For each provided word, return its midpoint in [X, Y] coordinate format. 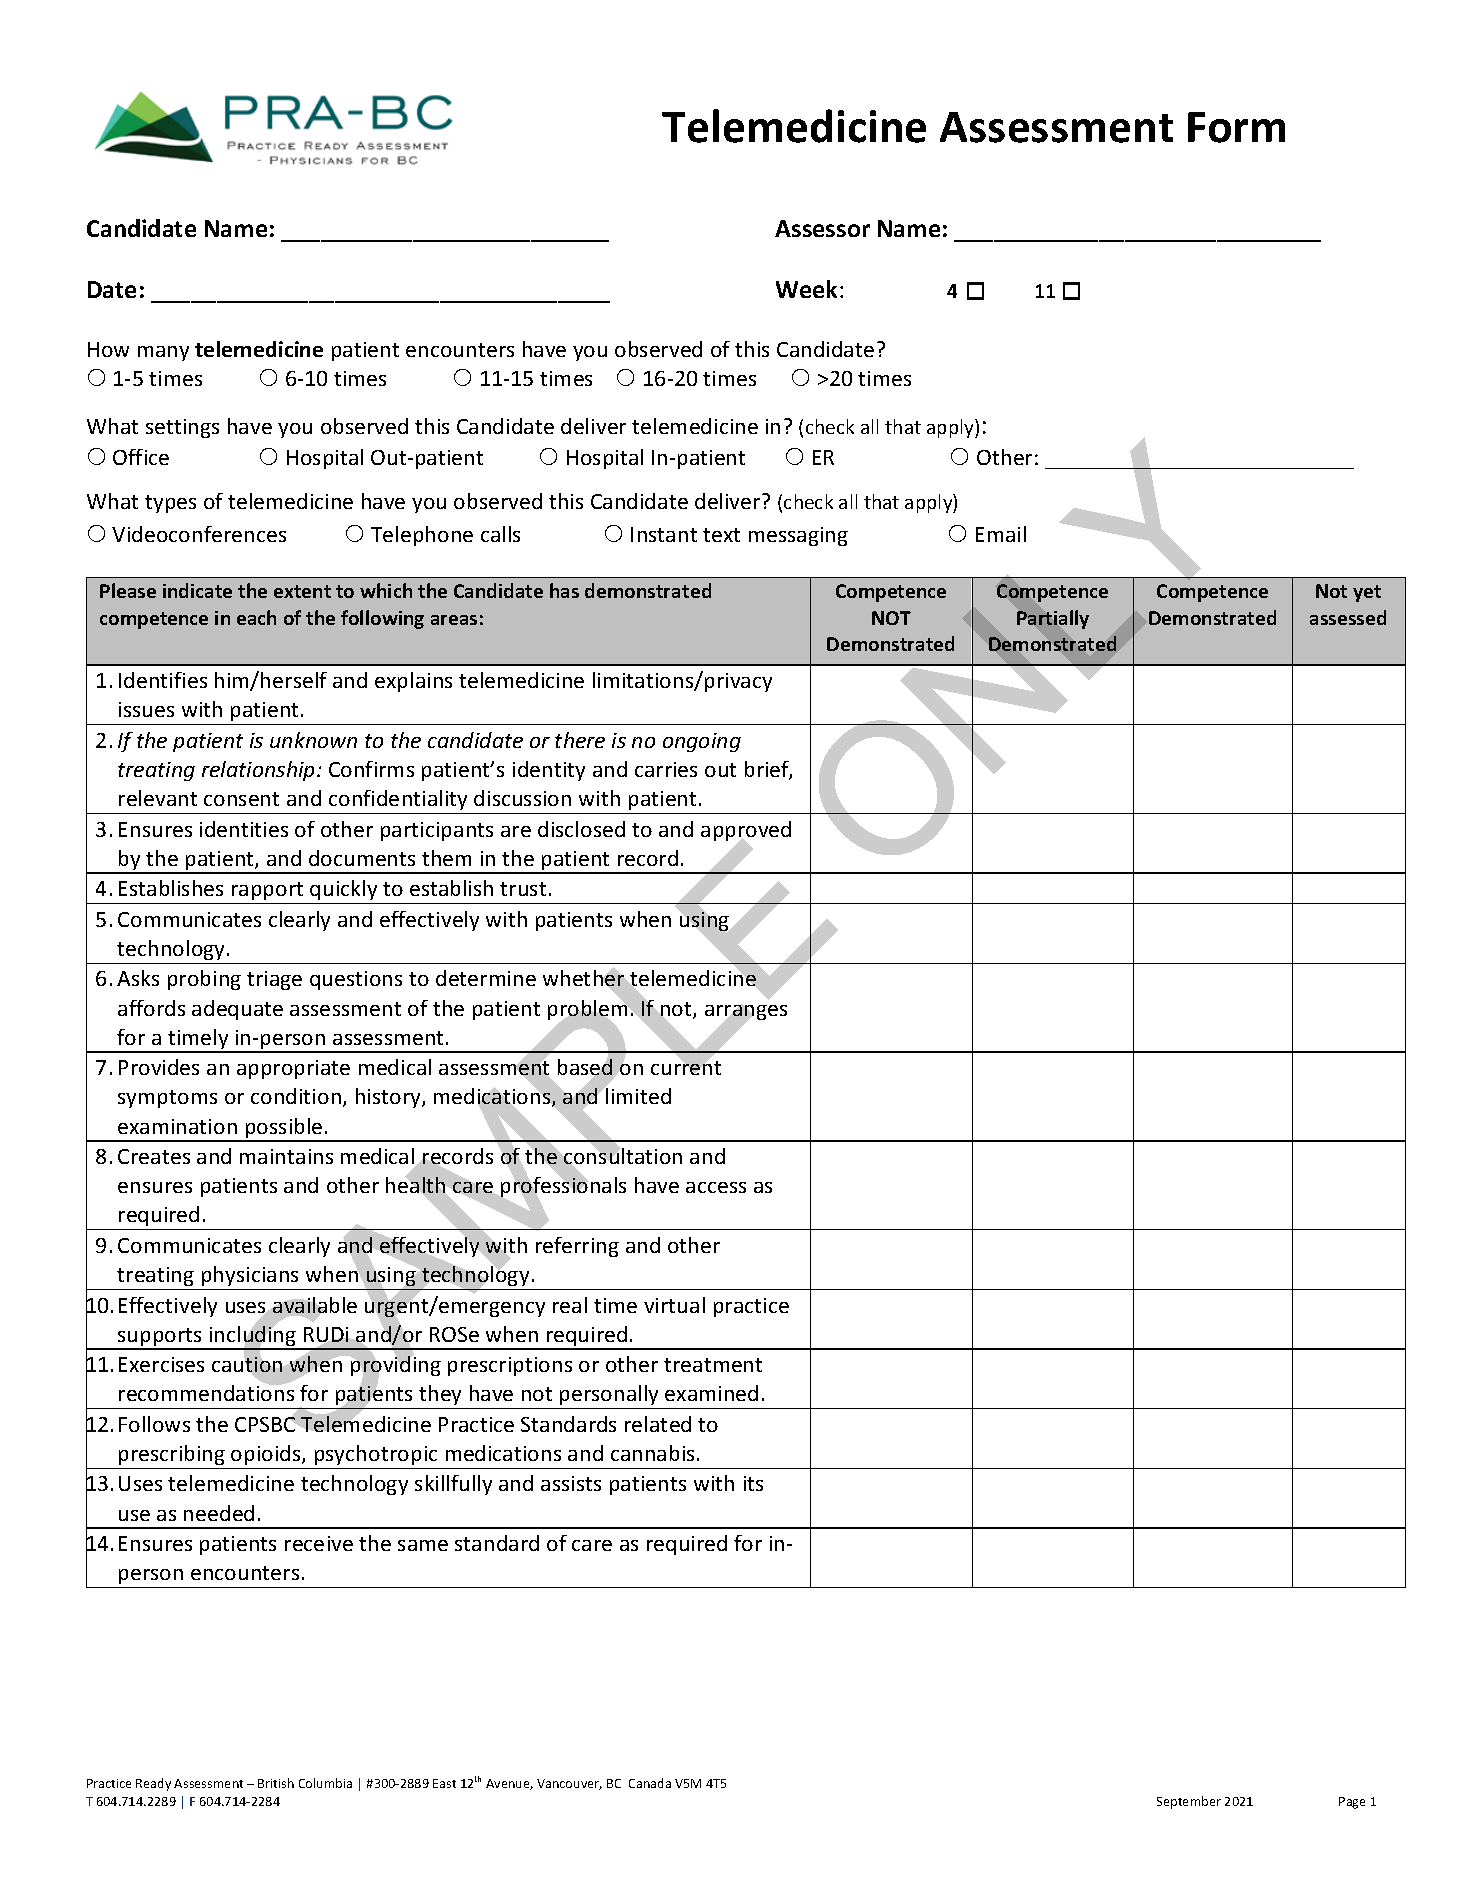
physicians [250, 1276]
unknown [313, 740]
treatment [713, 1365]
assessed [1348, 617]
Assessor [822, 228]
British [276, 1783]
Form [1236, 127]
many [163, 353]
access [716, 1187]
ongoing [702, 742]
